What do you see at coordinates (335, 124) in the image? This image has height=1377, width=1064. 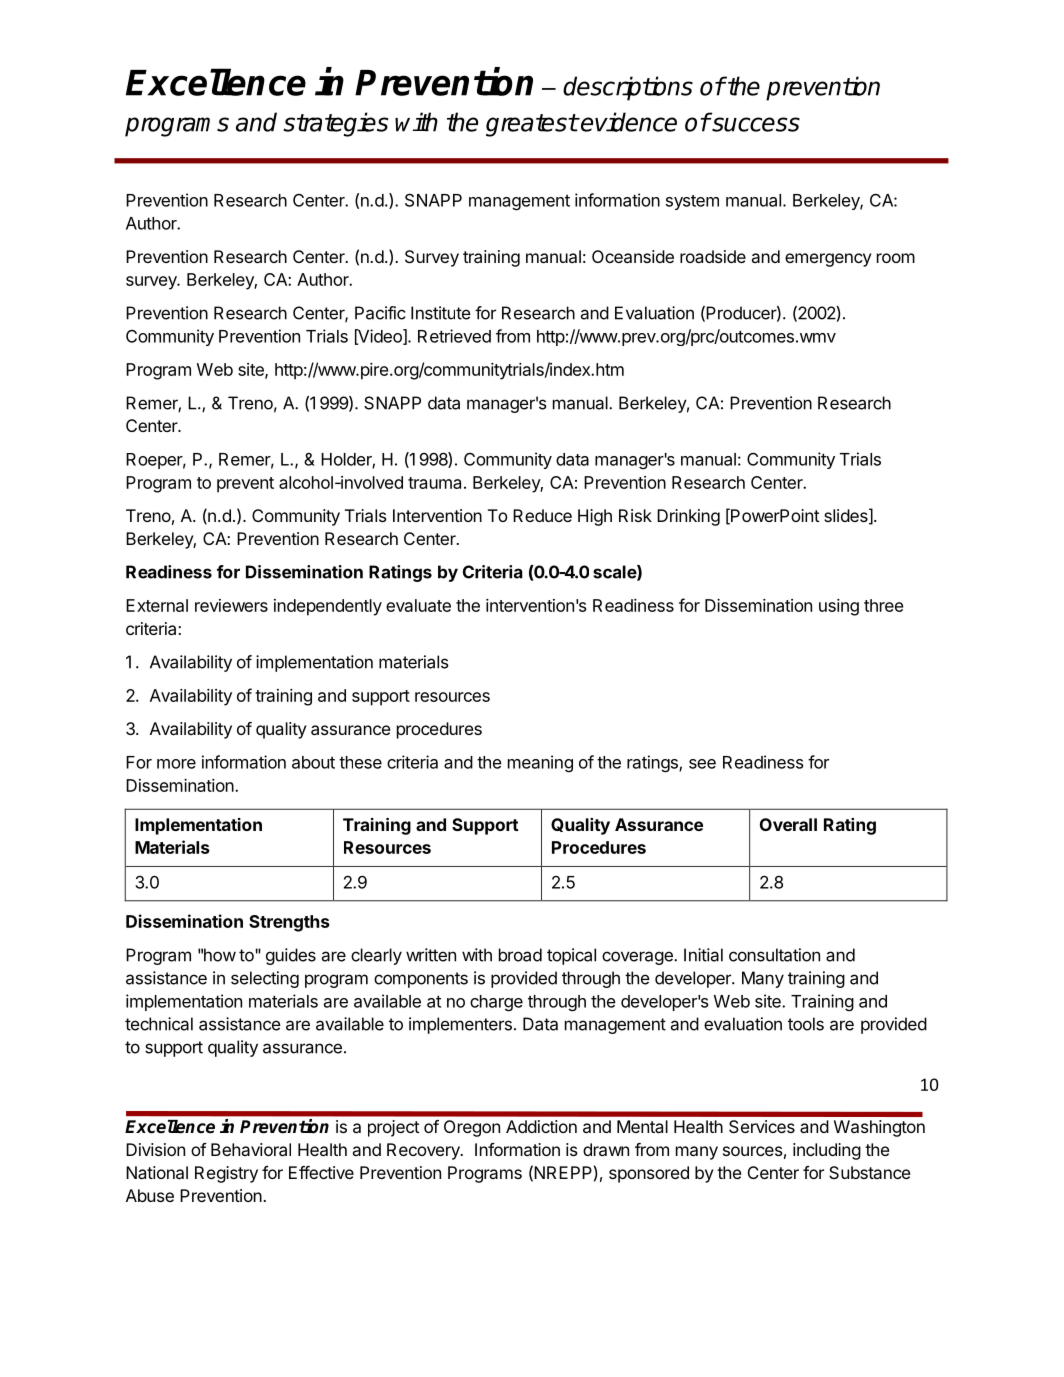 I see `strategies` at bounding box center [335, 124].
